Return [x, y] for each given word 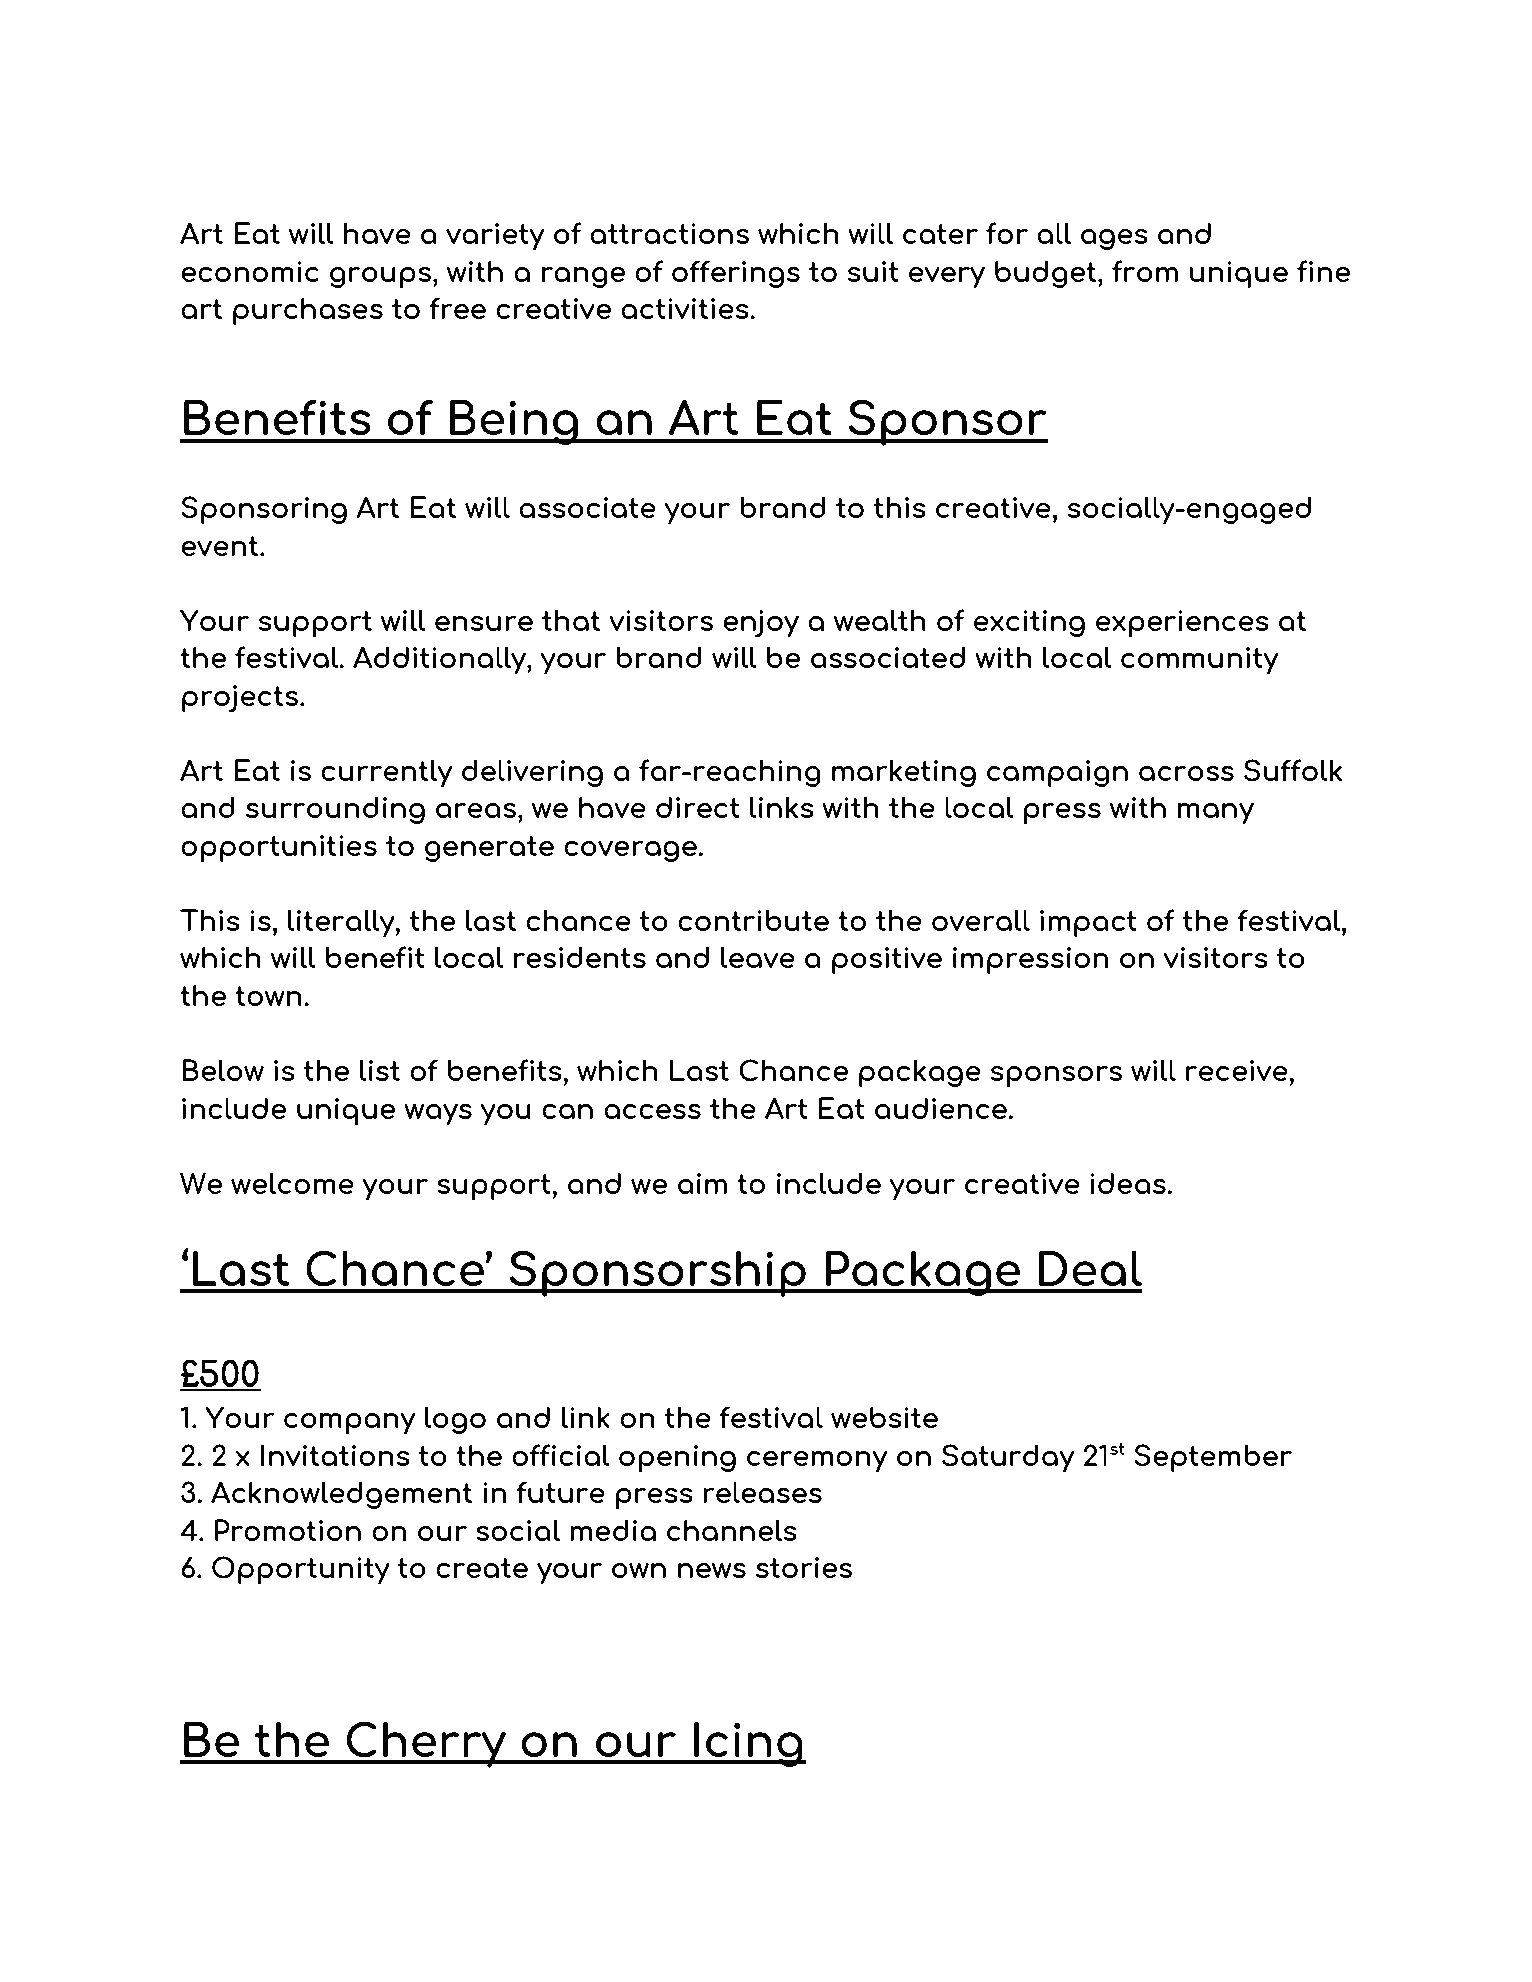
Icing [748, 1744]
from [1145, 271]
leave [758, 957]
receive [1238, 1070]
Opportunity [301, 1570]
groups [380, 278]
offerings [736, 274]
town [268, 996]
